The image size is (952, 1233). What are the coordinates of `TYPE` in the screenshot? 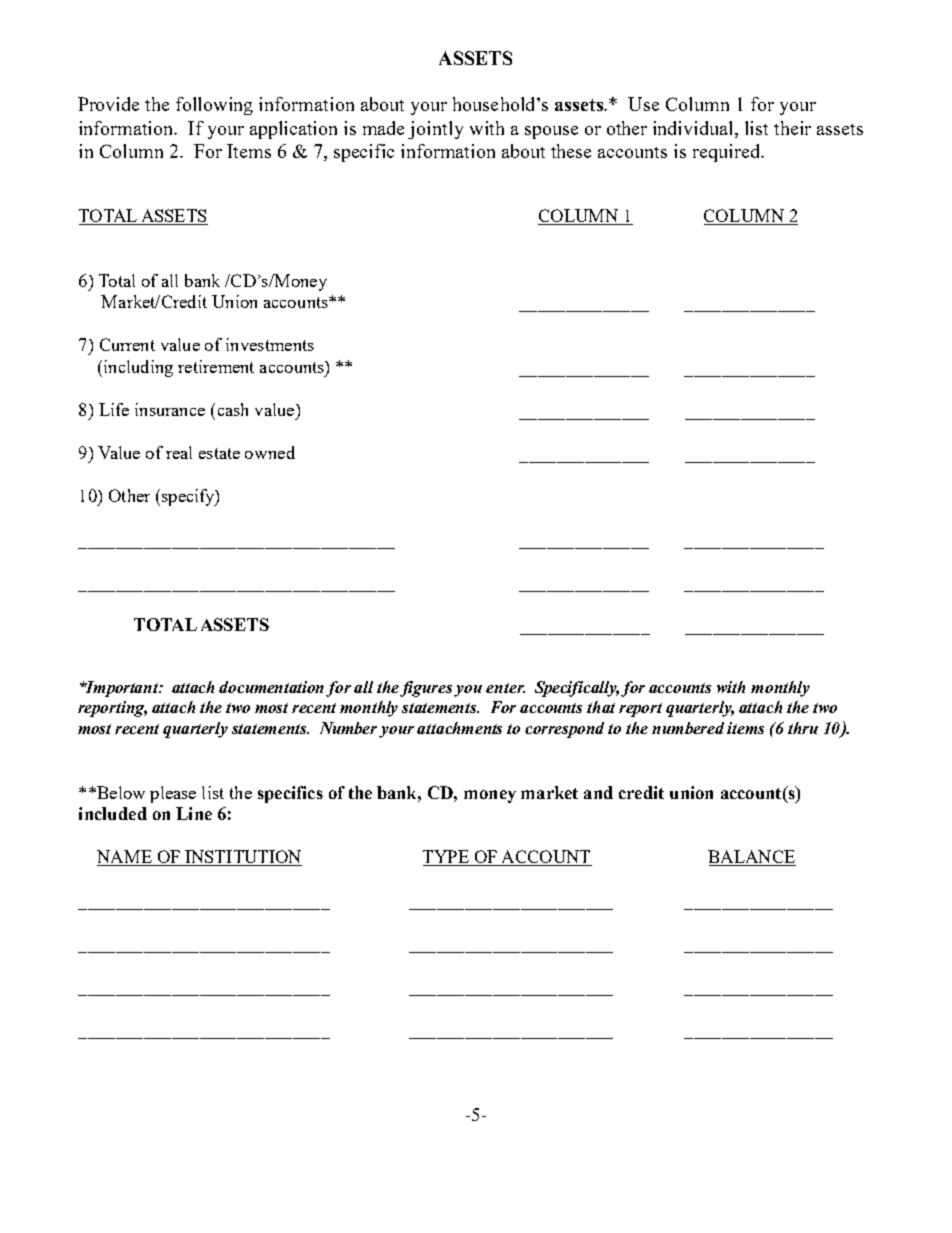 It's located at (447, 858).
